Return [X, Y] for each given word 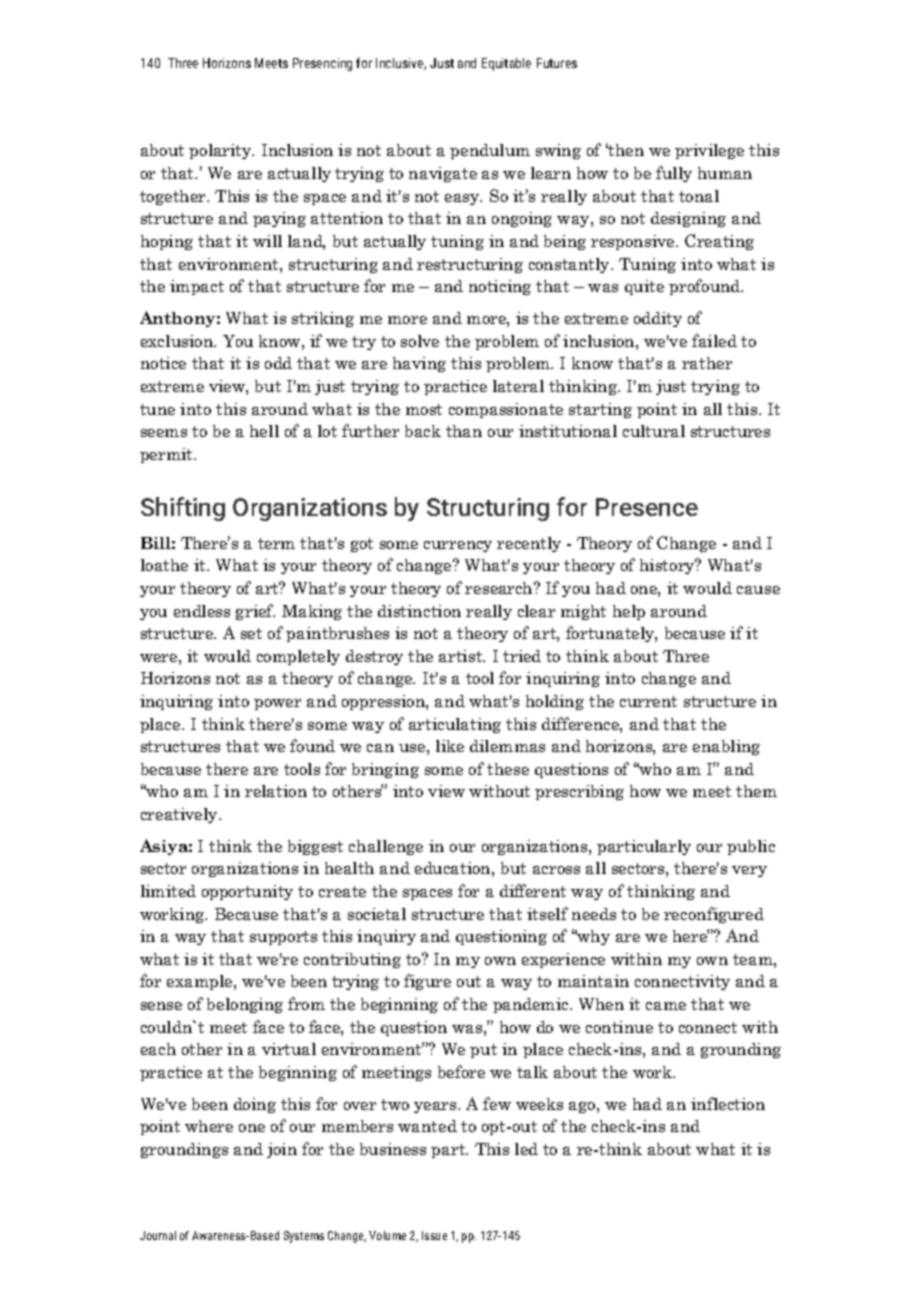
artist [462, 656]
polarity [221, 151]
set [251, 633]
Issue [434, 1235]
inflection [728, 1103]
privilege [709, 151]
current [648, 701]
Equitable [506, 64]
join [282, 1150]
